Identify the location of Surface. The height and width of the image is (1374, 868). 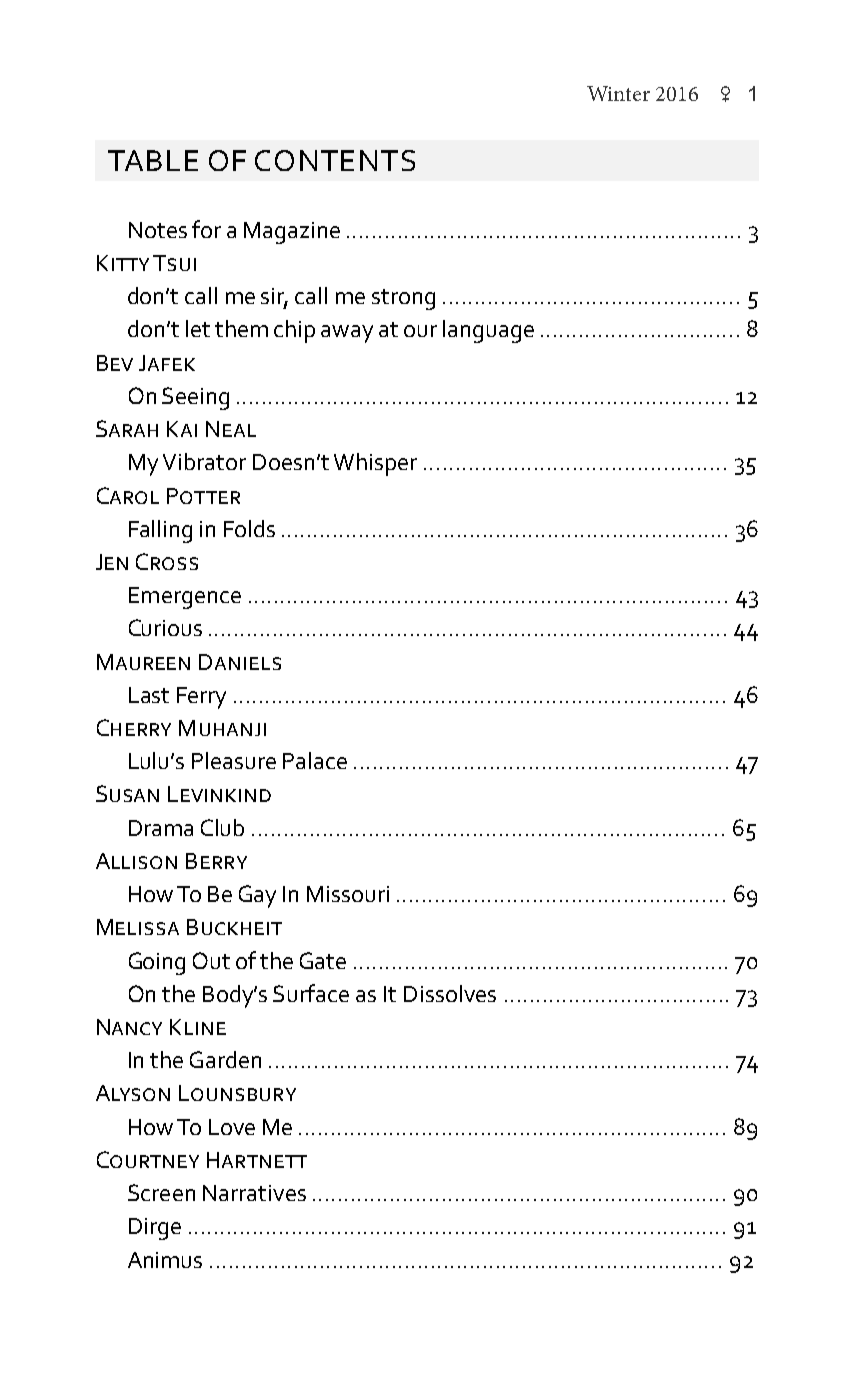
(311, 993).
